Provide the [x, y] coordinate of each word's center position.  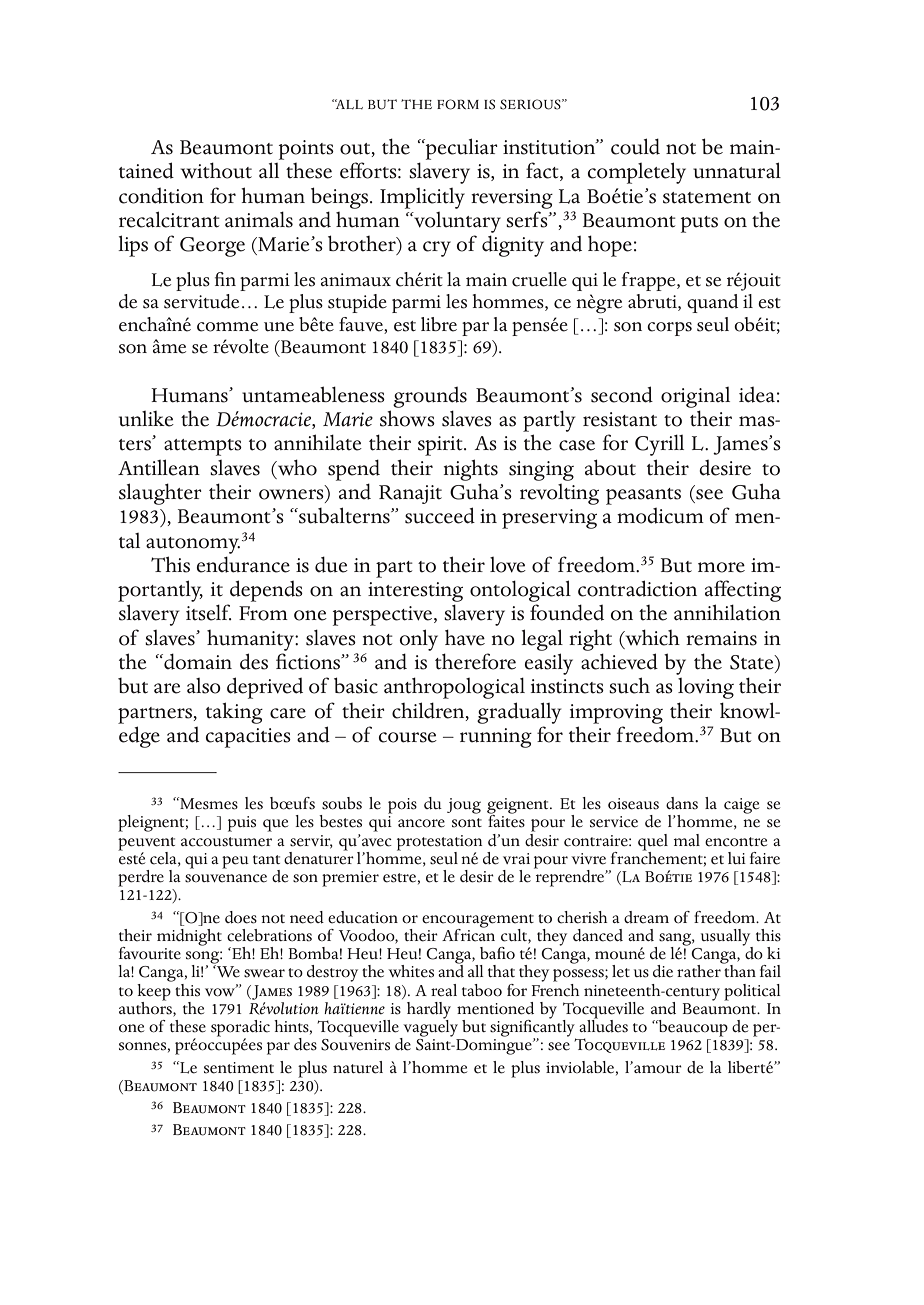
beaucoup [692, 1028]
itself [209, 612]
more [721, 567]
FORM [458, 104]
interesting [415, 592]
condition [161, 196]
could [635, 146]
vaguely [429, 1028]
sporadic [240, 1029]
